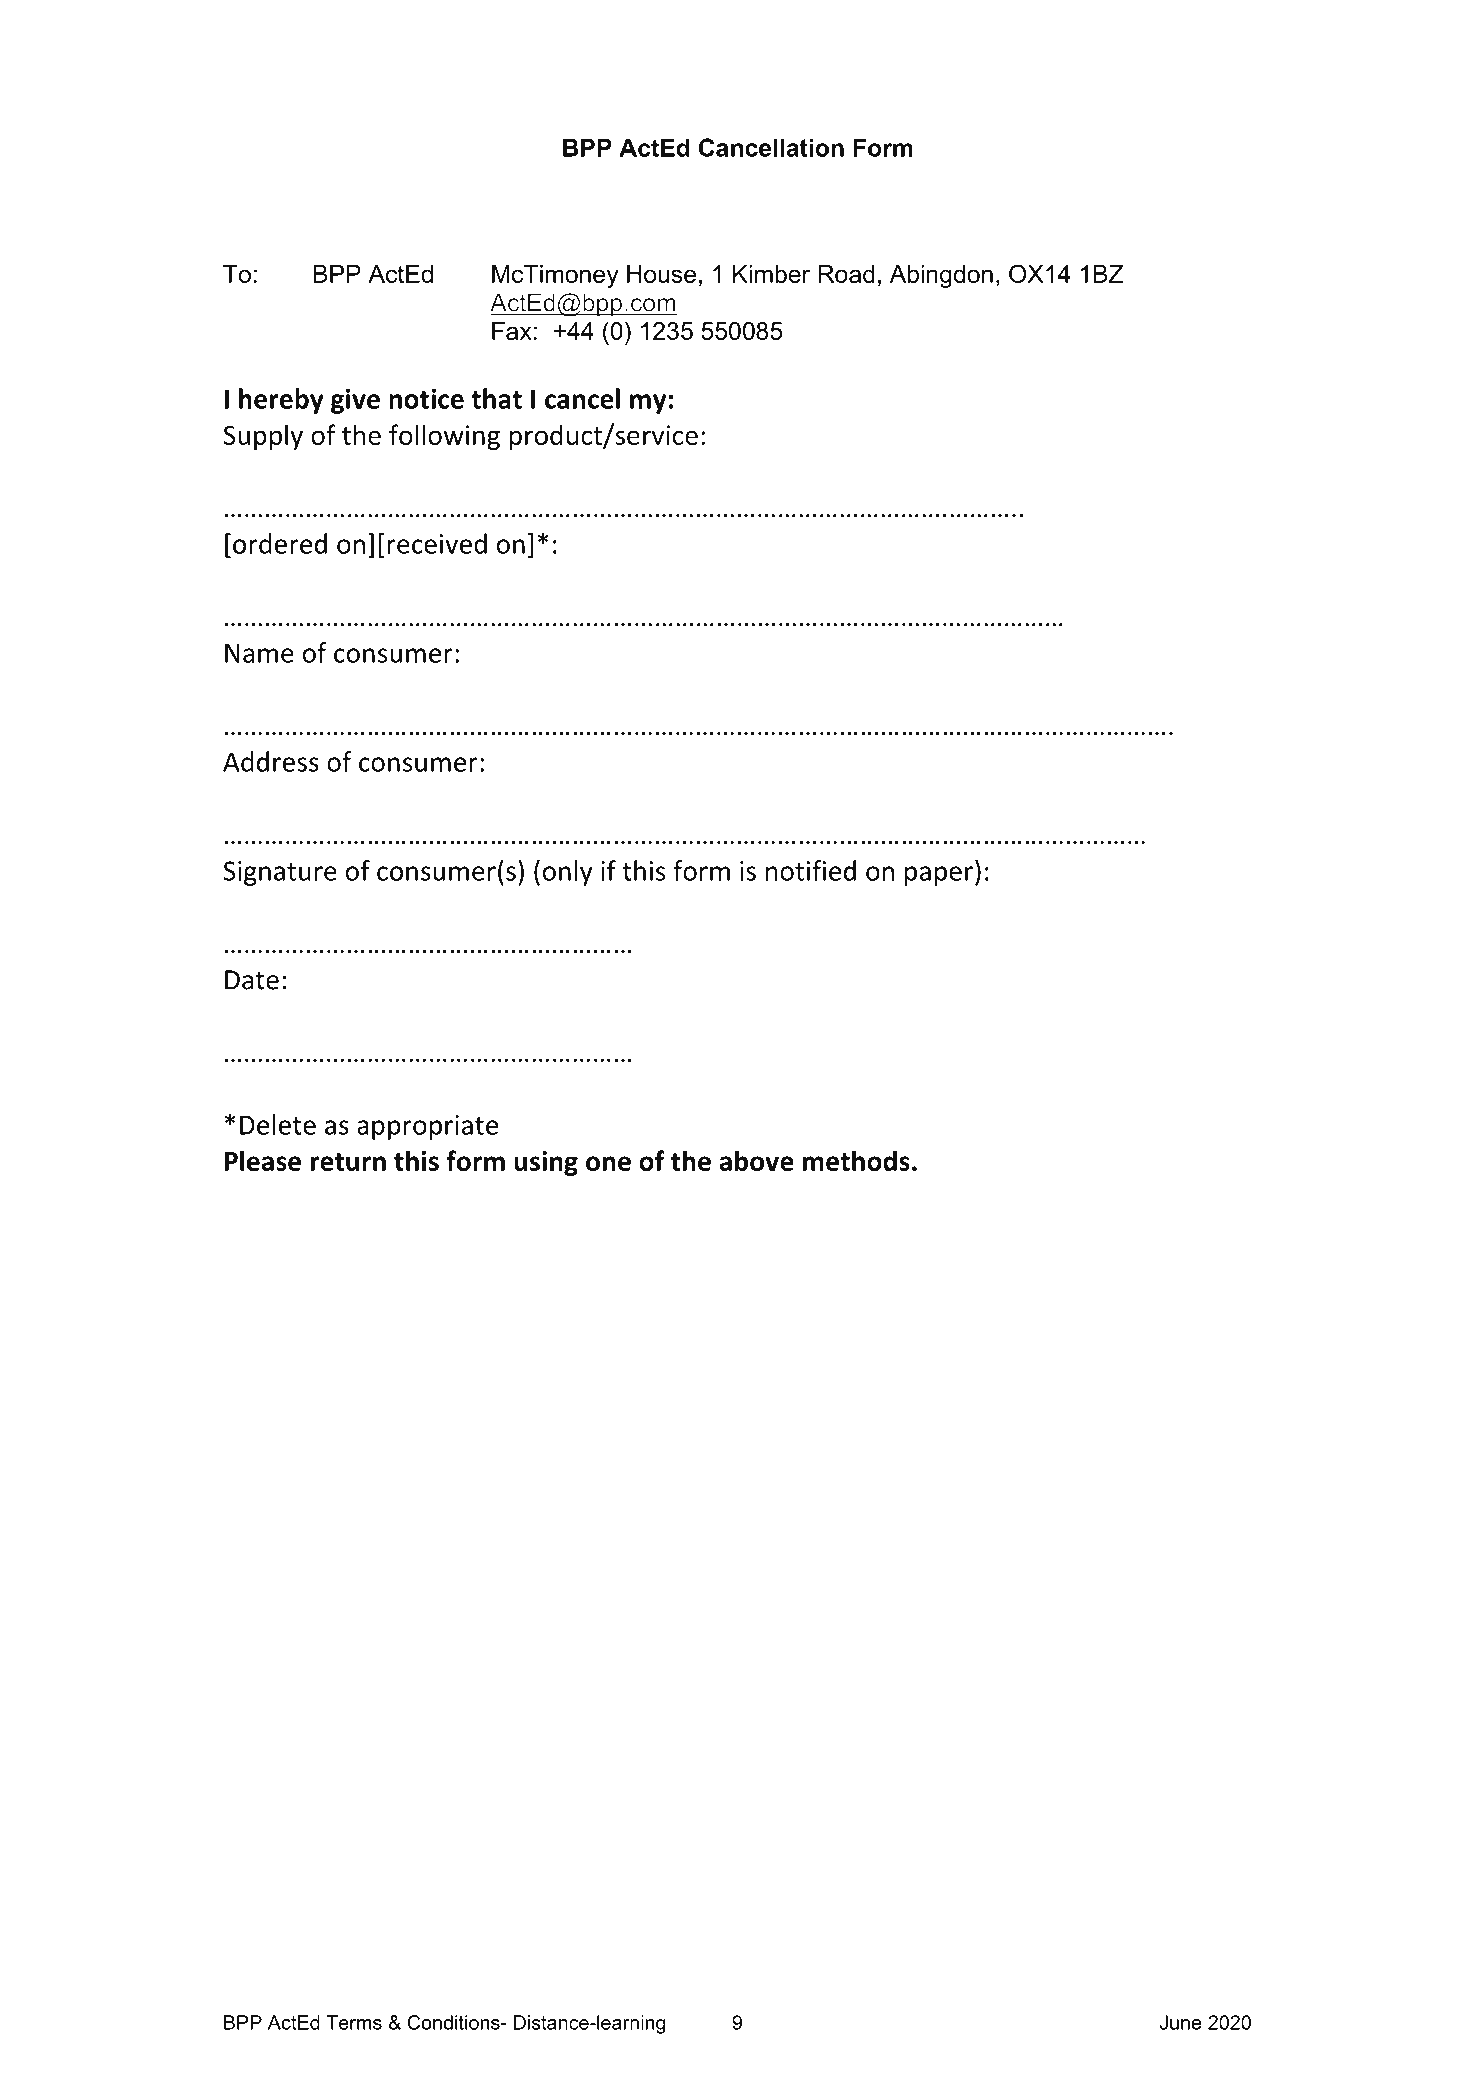 The width and height of the screenshot is (1475, 2087). What do you see at coordinates (939, 876) in the screenshot?
I see `paper` at bounding box center [939, 876].
